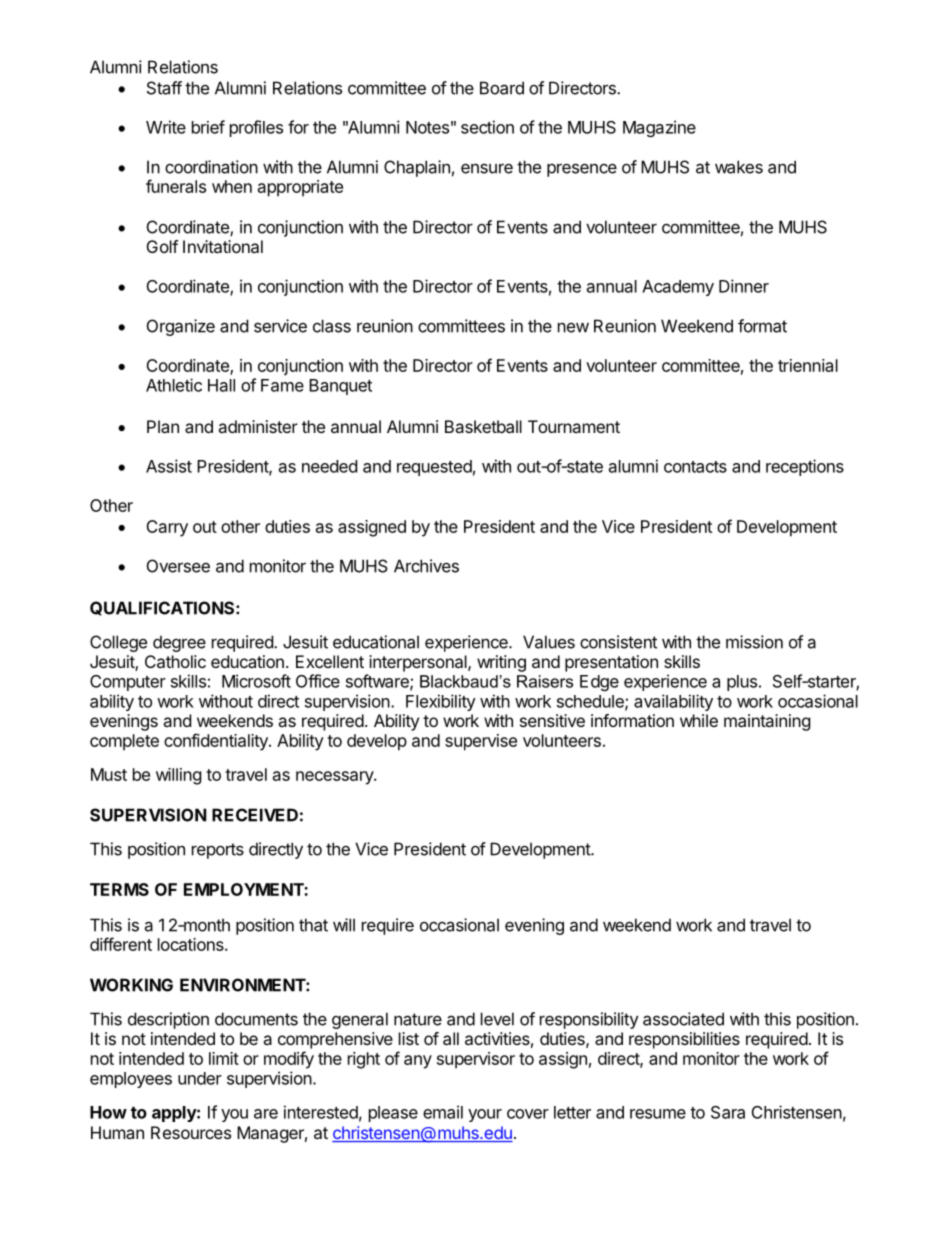 Image resolution: width=952 pixels, height=1233 pixels. Describe the element at coordinates (754, 642) in the document. I see `mission` at that location.
